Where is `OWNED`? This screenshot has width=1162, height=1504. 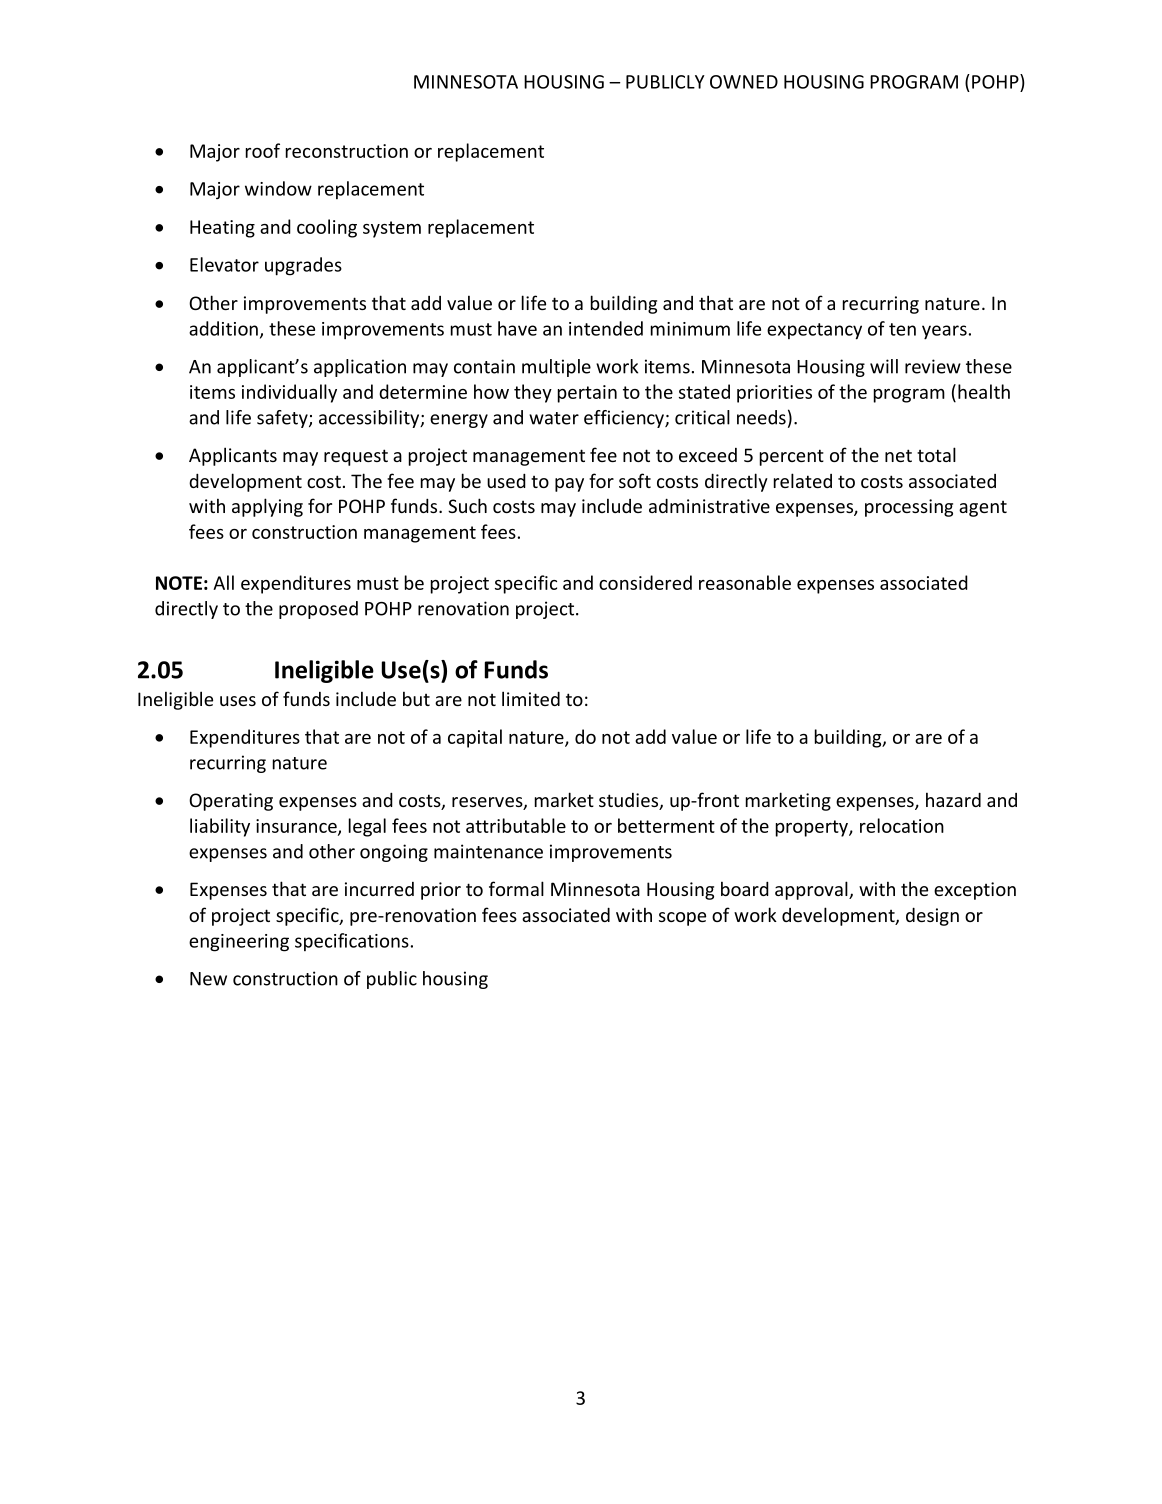 OWNED is located at coordinates (744, 82).
